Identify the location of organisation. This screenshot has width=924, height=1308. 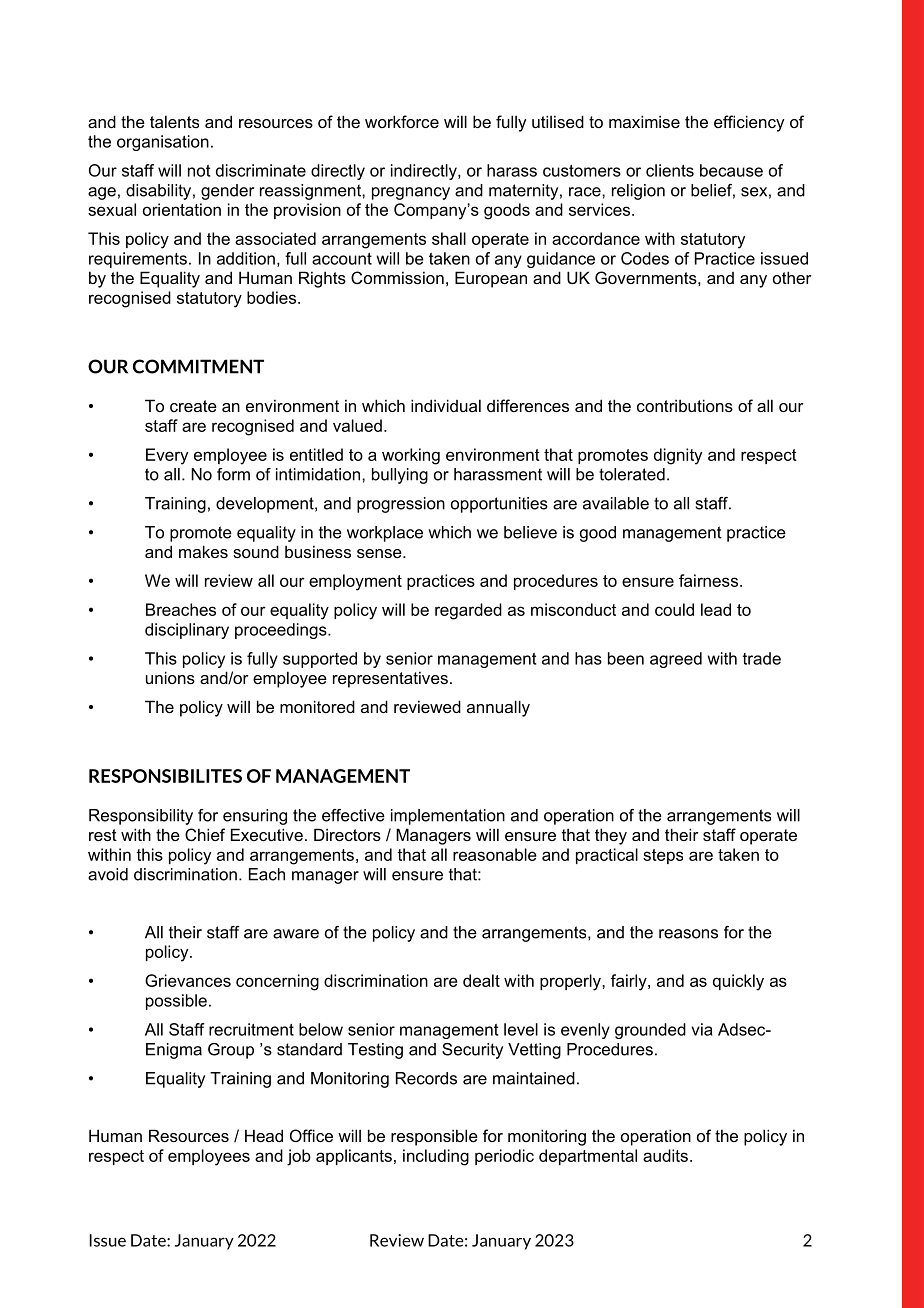
(163, 143).
